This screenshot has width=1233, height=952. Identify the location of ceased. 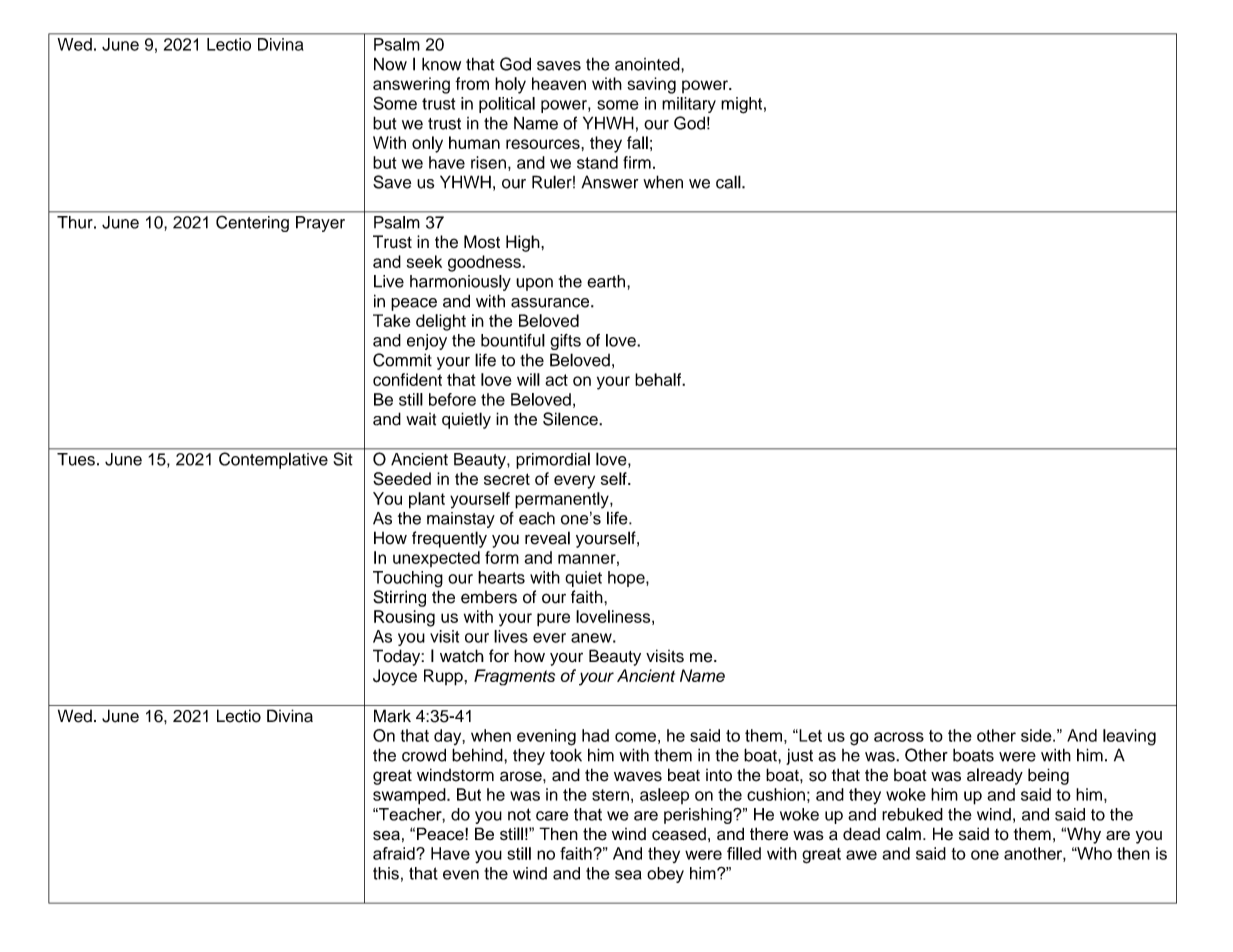
(679, 834).
